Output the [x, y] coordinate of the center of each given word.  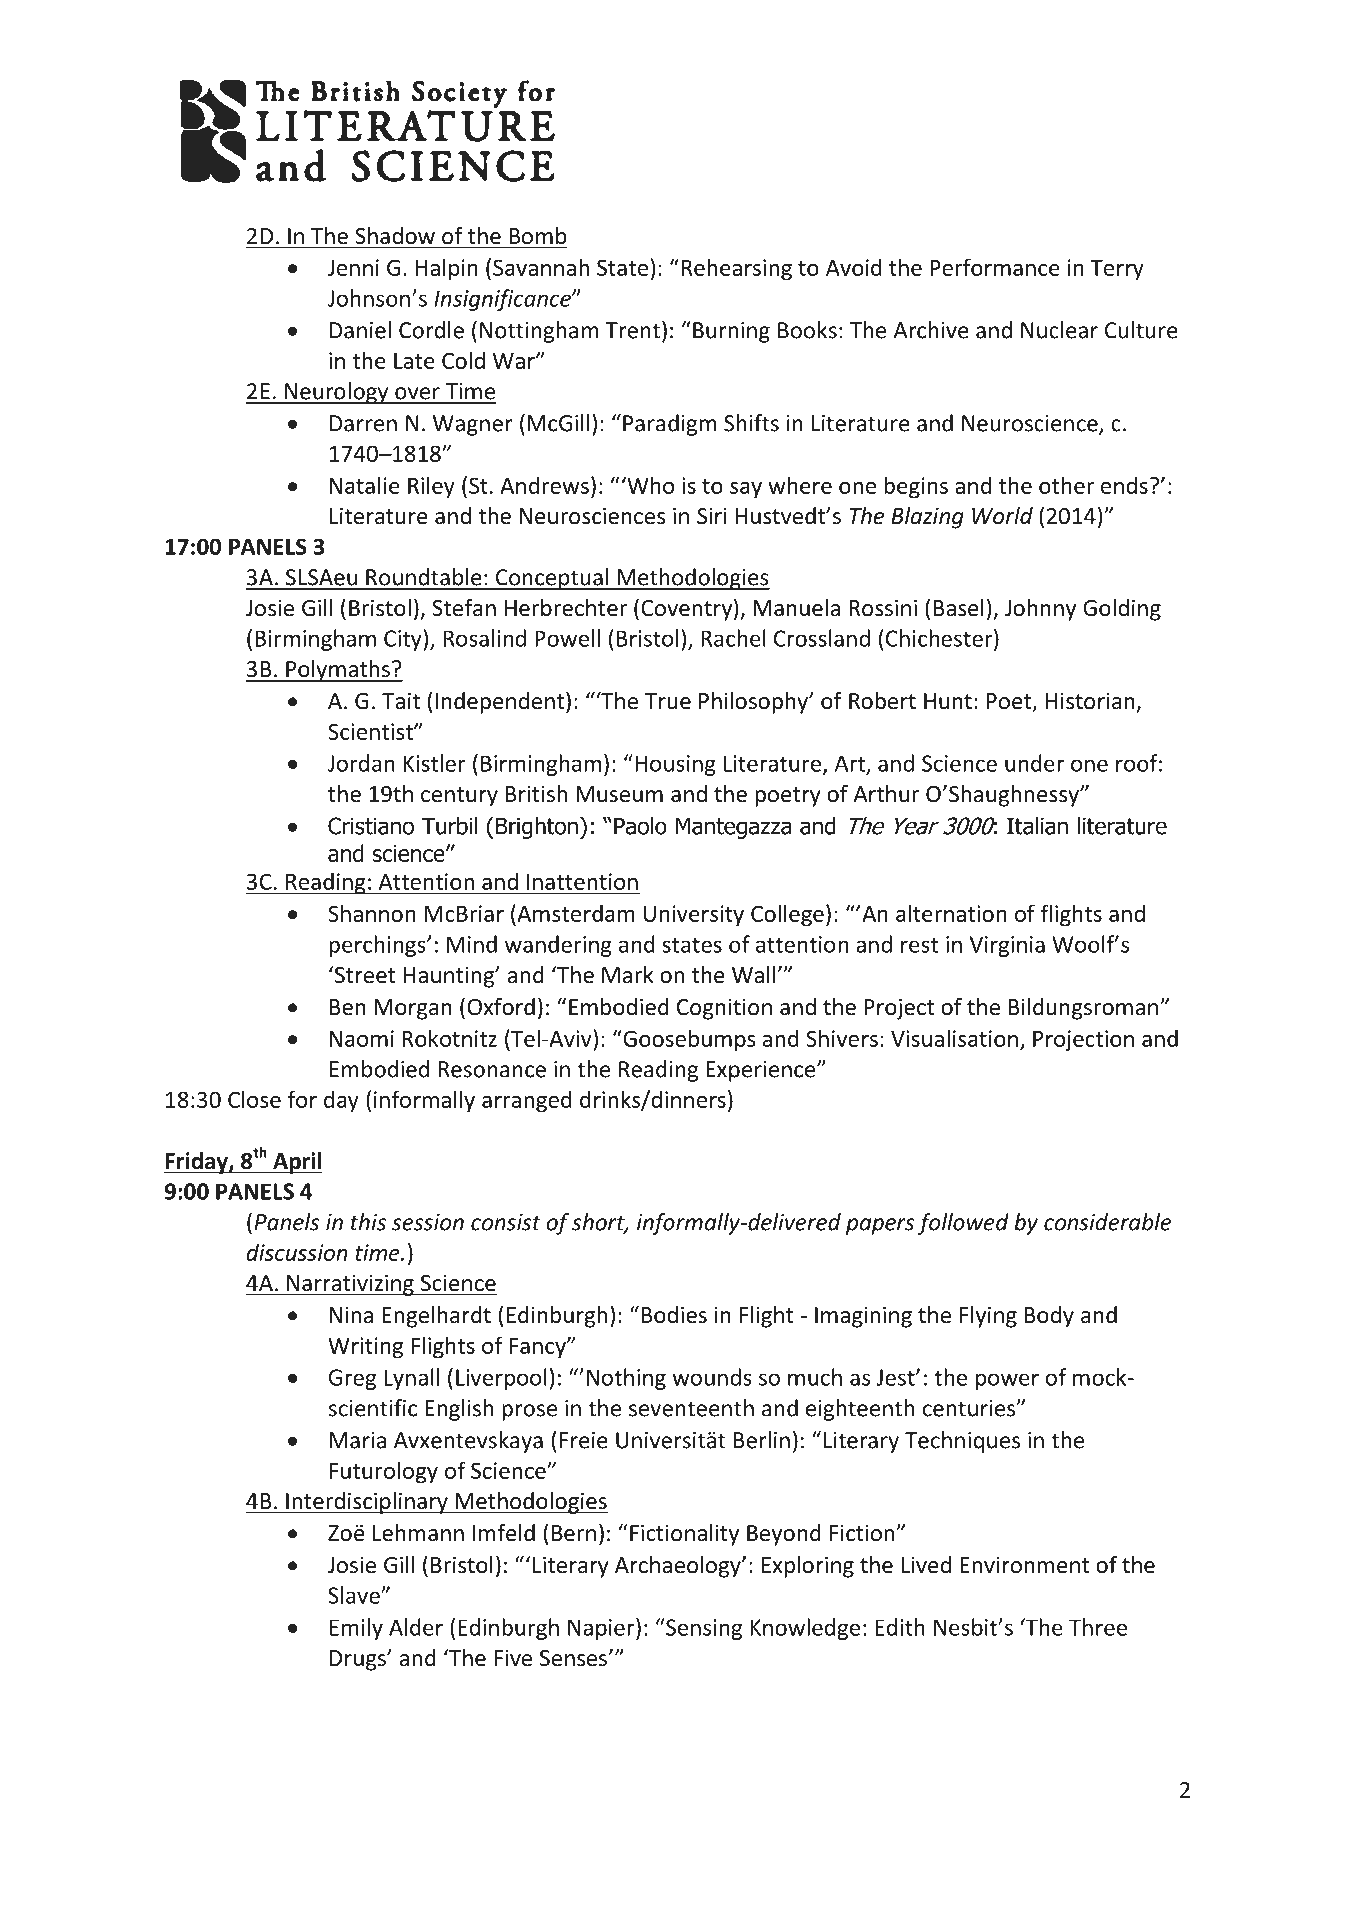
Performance [995, 267]
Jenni [353, 267]
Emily [356, 1629]
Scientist [371, 731]
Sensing [703, 1629]
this [368, 1222]
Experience [762, 1071]
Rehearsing [737, 269]
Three [1098, 1627]
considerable [1107, 1222]
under [1034, 763]
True [668, 701]
